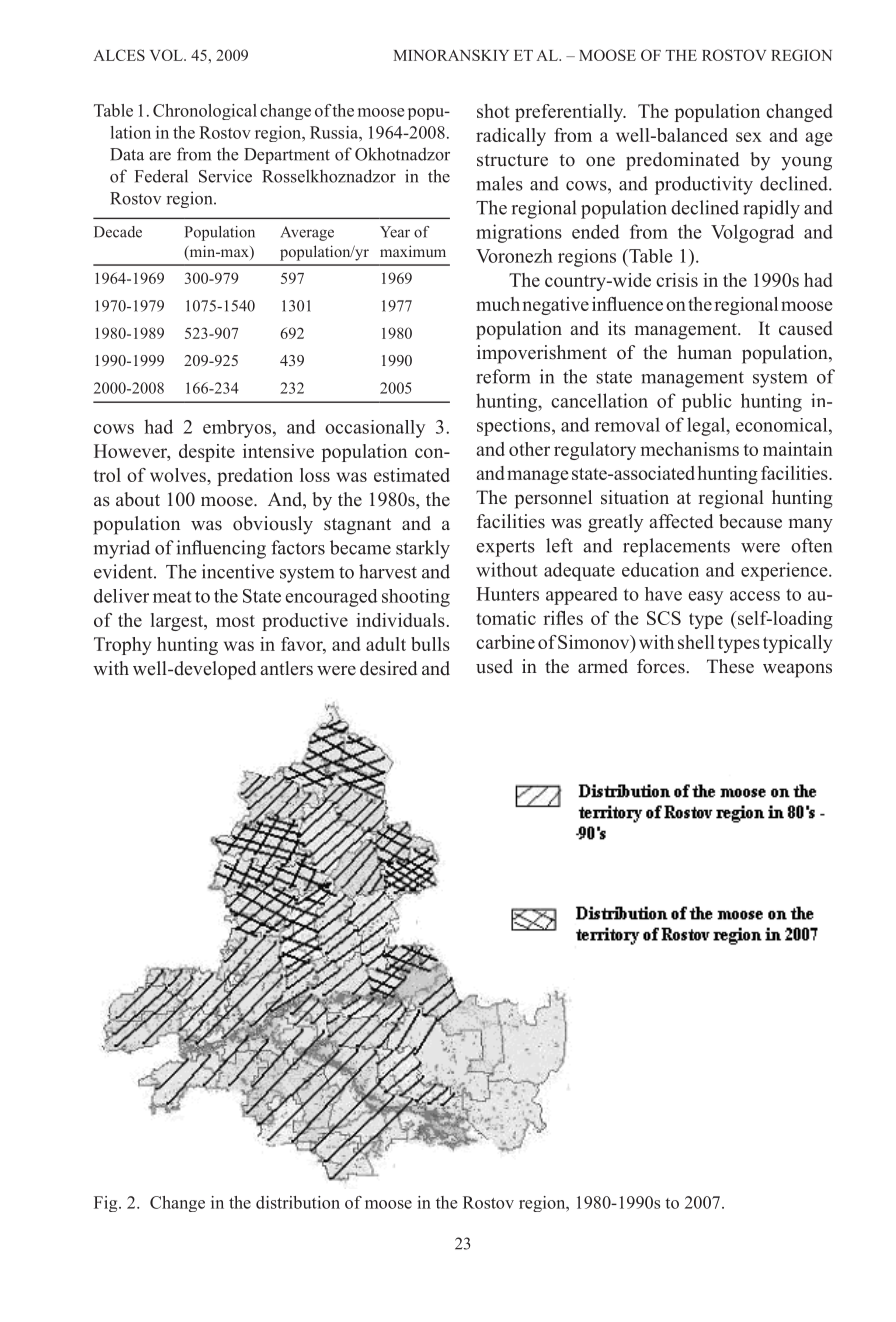 Image resolution: width=896 pixels, height=1322 pixels. I want to click on desired, so click(388, 668).
